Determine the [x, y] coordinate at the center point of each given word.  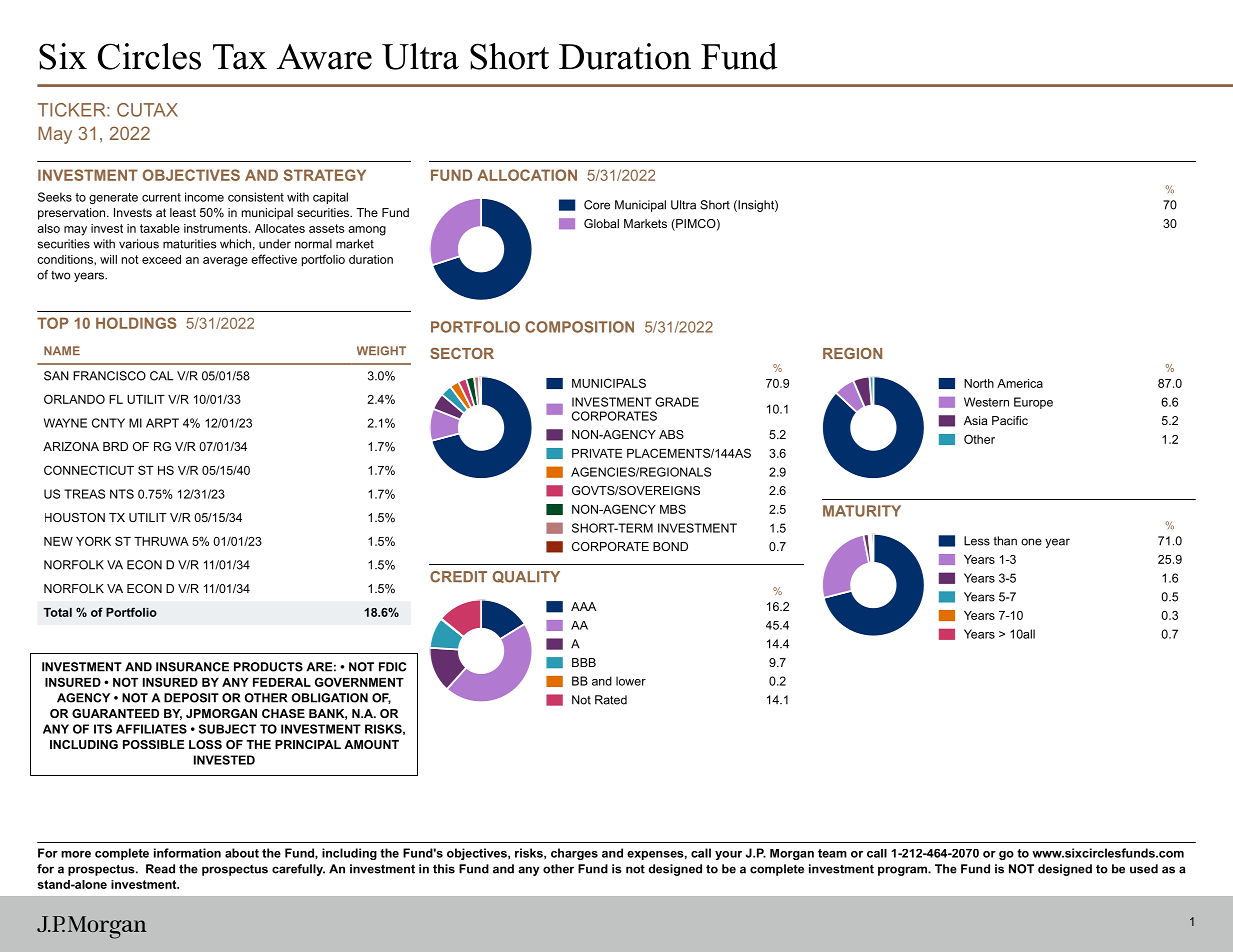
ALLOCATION [527, 175]
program [903, 871]
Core [597, 205]
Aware [324, 57]
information [187, 853]
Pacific [1010, 420]
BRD [115, 446]
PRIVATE [597, 453]
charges [574, 854]
